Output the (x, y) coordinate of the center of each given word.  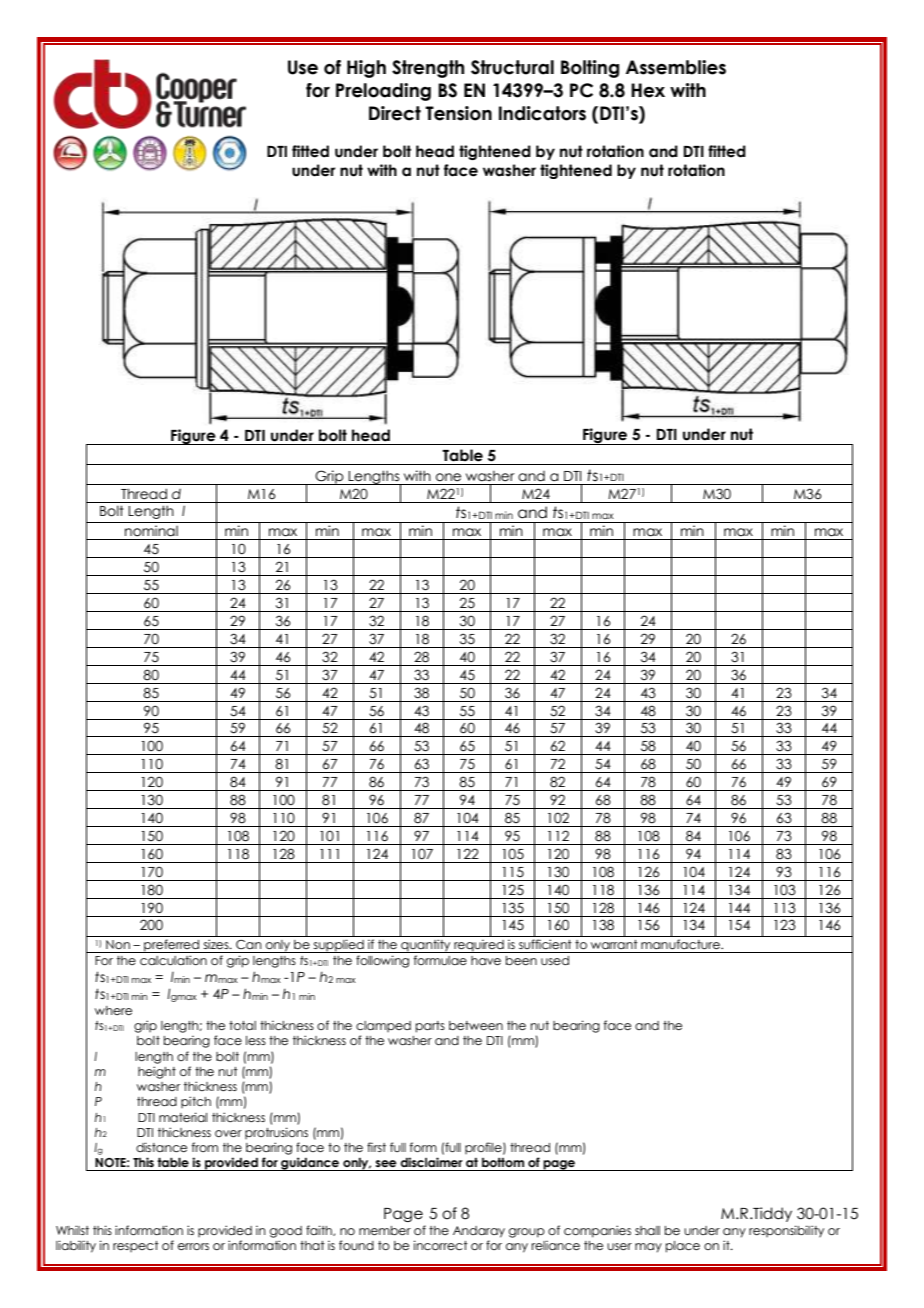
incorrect (441, 1245)
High (366, 69)
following (382, 961)
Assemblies (676, 67)
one (448, 477)
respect (136, 1246)
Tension (458, 113)
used (555, 960)
